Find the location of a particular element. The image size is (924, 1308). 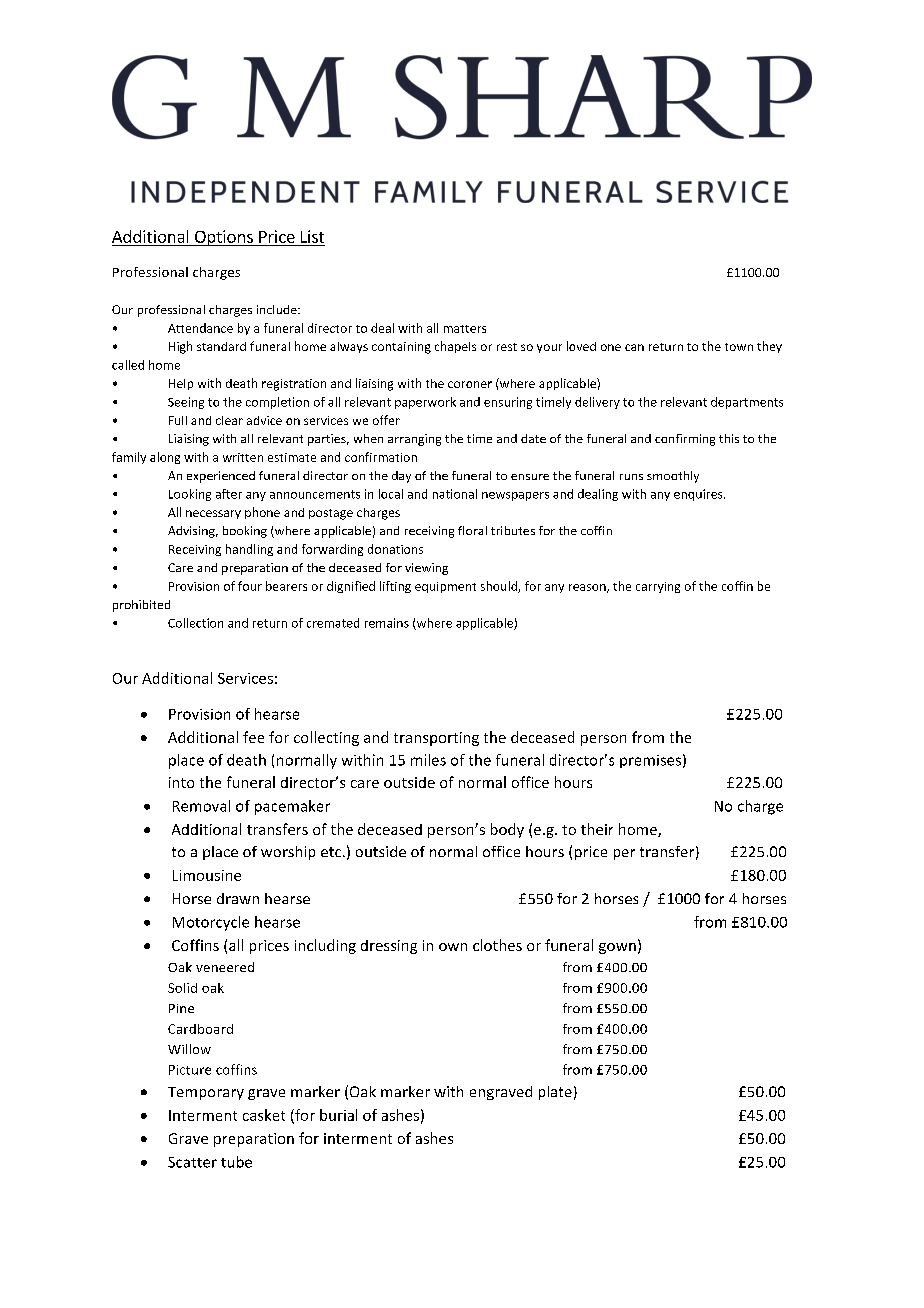

matters is located at coordinates (465, 329).
